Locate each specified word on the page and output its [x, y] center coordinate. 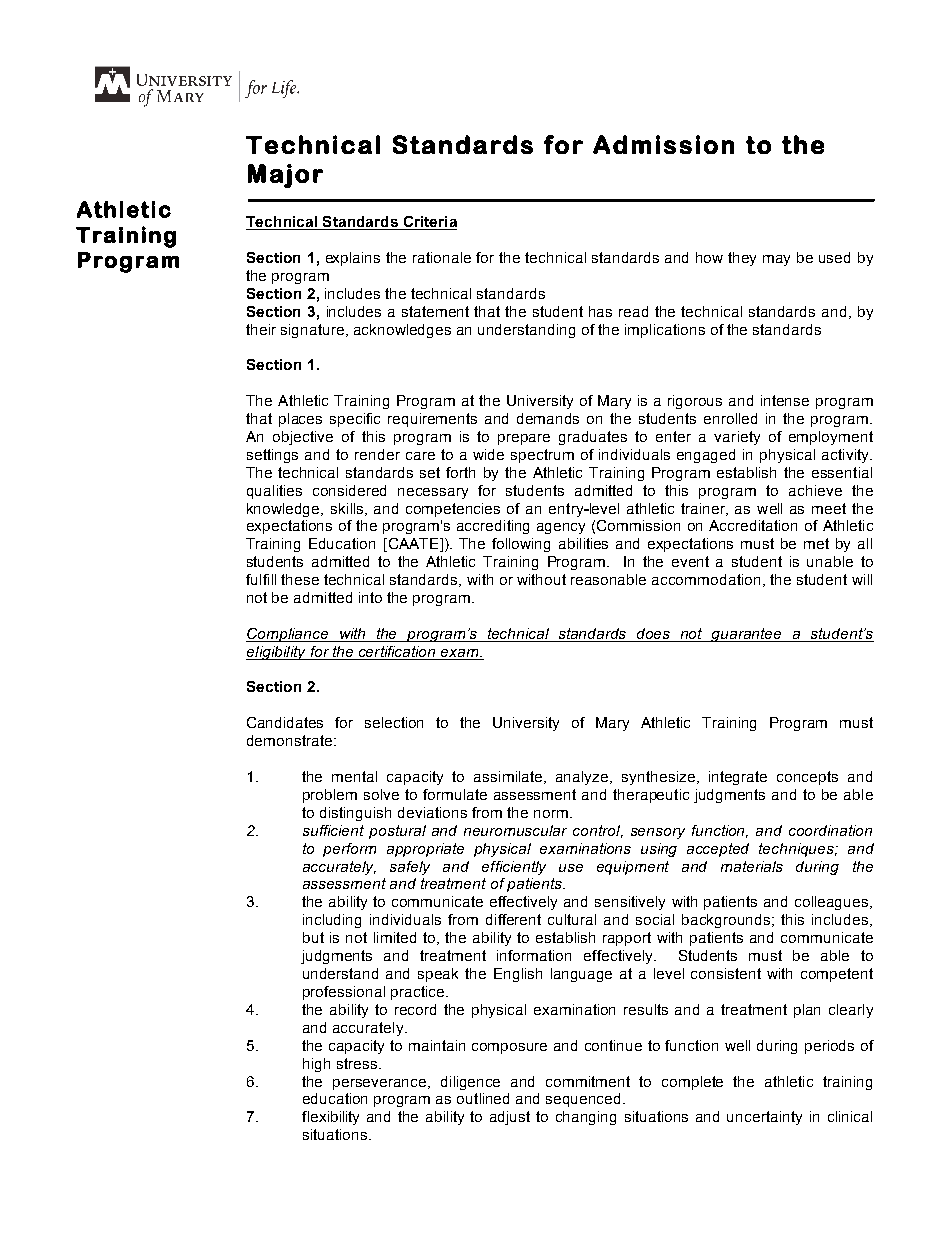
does [654, 635]
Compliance [288, 635]
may [776, 260]
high [316, 1065]
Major [285, 176]
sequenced [585, 1100]
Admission [663, 144]
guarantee [747, 635]
